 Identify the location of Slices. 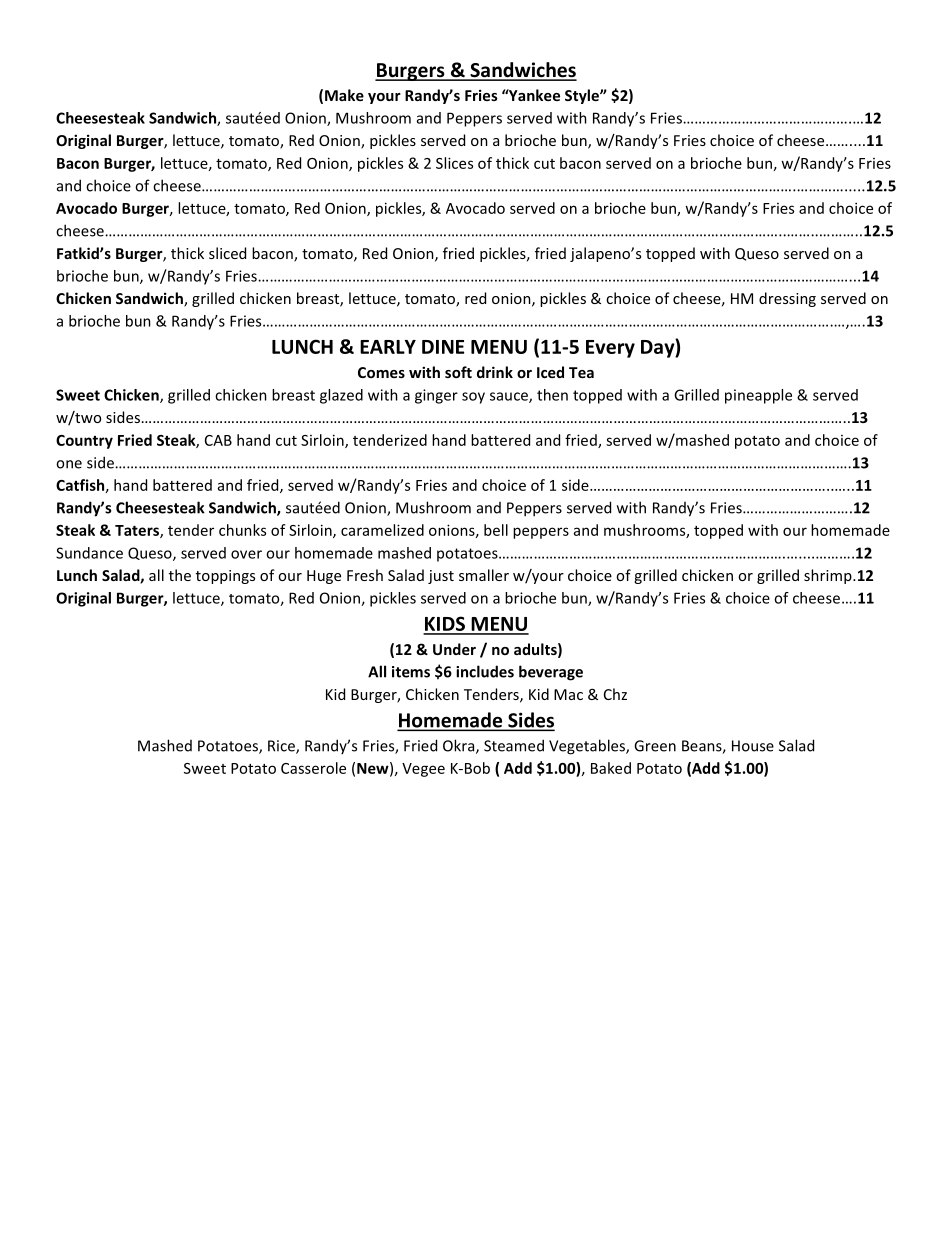
(454, 163).
